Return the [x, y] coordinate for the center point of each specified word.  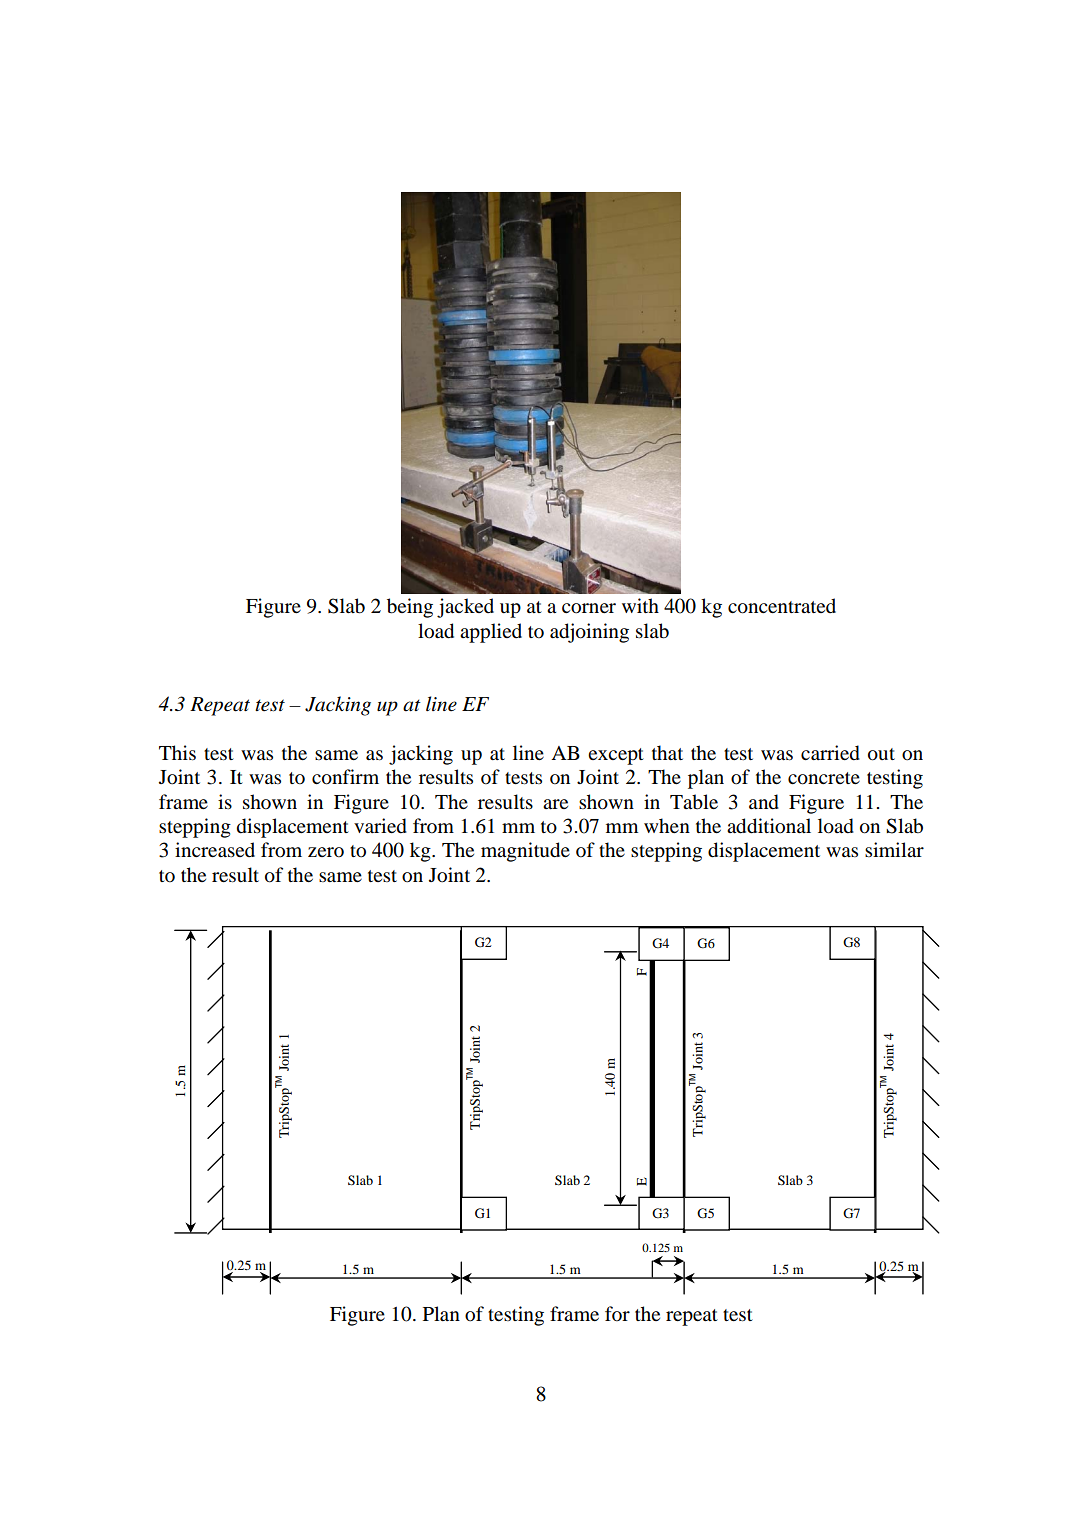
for [617, 1314]
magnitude [525, 852]
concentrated [782, 606]
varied [380, 826]
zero [326, 852]
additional [769, 826]
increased [215, 849]
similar [894, 850]
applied [491, 633]
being [410, 608]
